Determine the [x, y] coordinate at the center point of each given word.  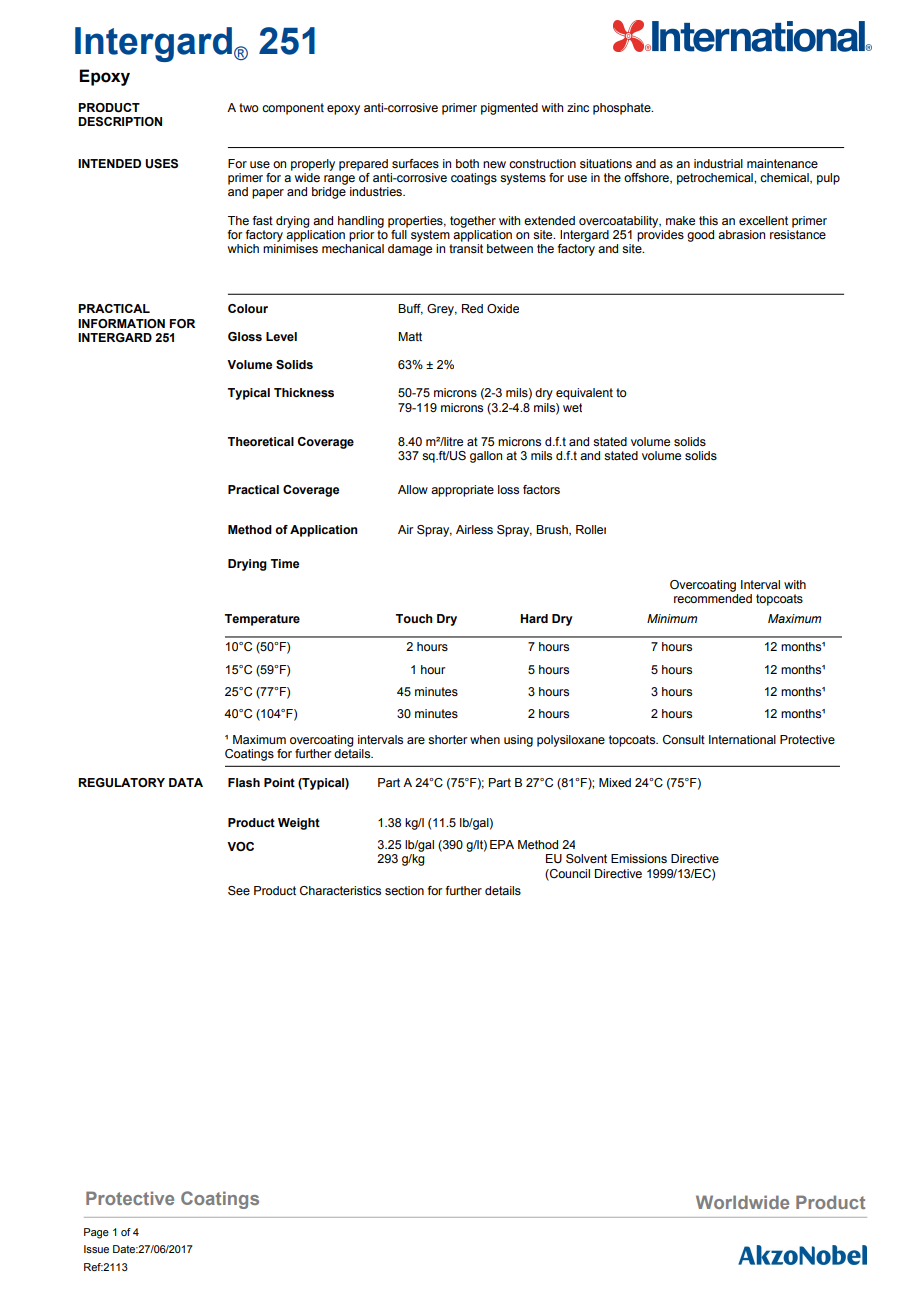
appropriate [462, 491]
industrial [718, 163]
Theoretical [261, 441]
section [404, 890]
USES [161, 164]
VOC [240, 846]
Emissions [639, 858]
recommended [713, 598]
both [467, 163]
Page [96, 1233]
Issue [96, 1249]
